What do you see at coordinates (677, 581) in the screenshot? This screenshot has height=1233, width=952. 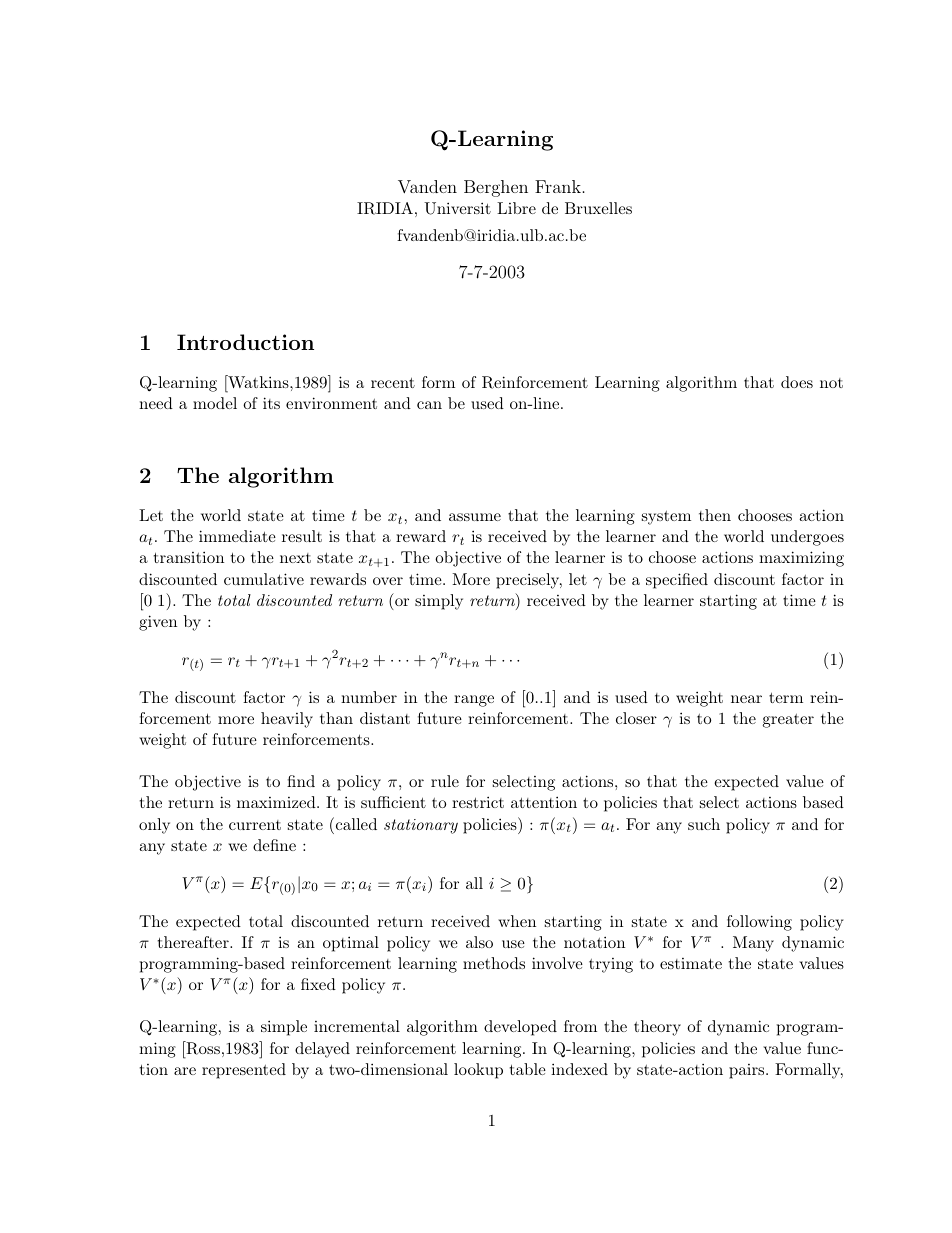 I see `specified` at bounding box center [677, 581].
